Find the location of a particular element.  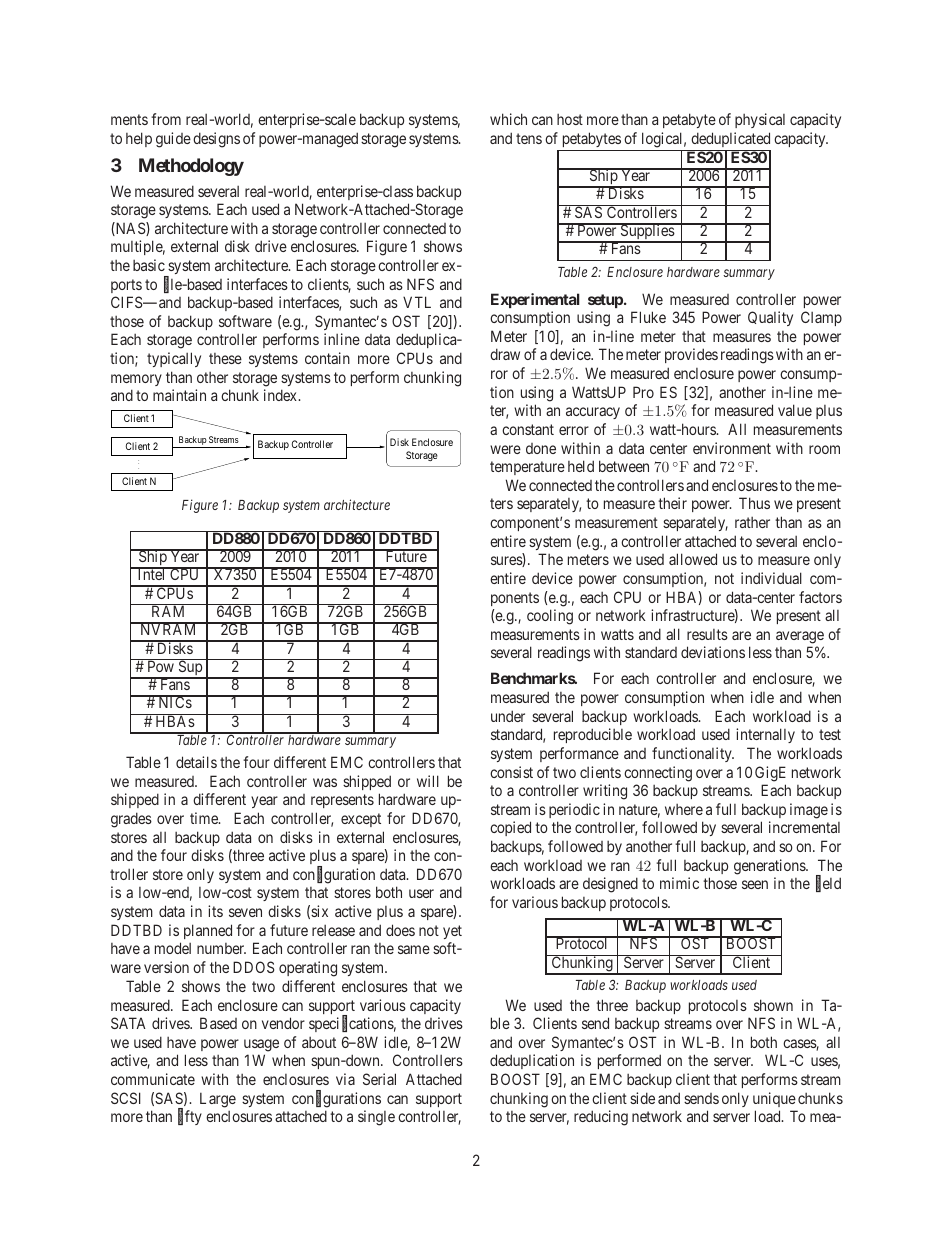

designs is located at coordinates (216, 140).
